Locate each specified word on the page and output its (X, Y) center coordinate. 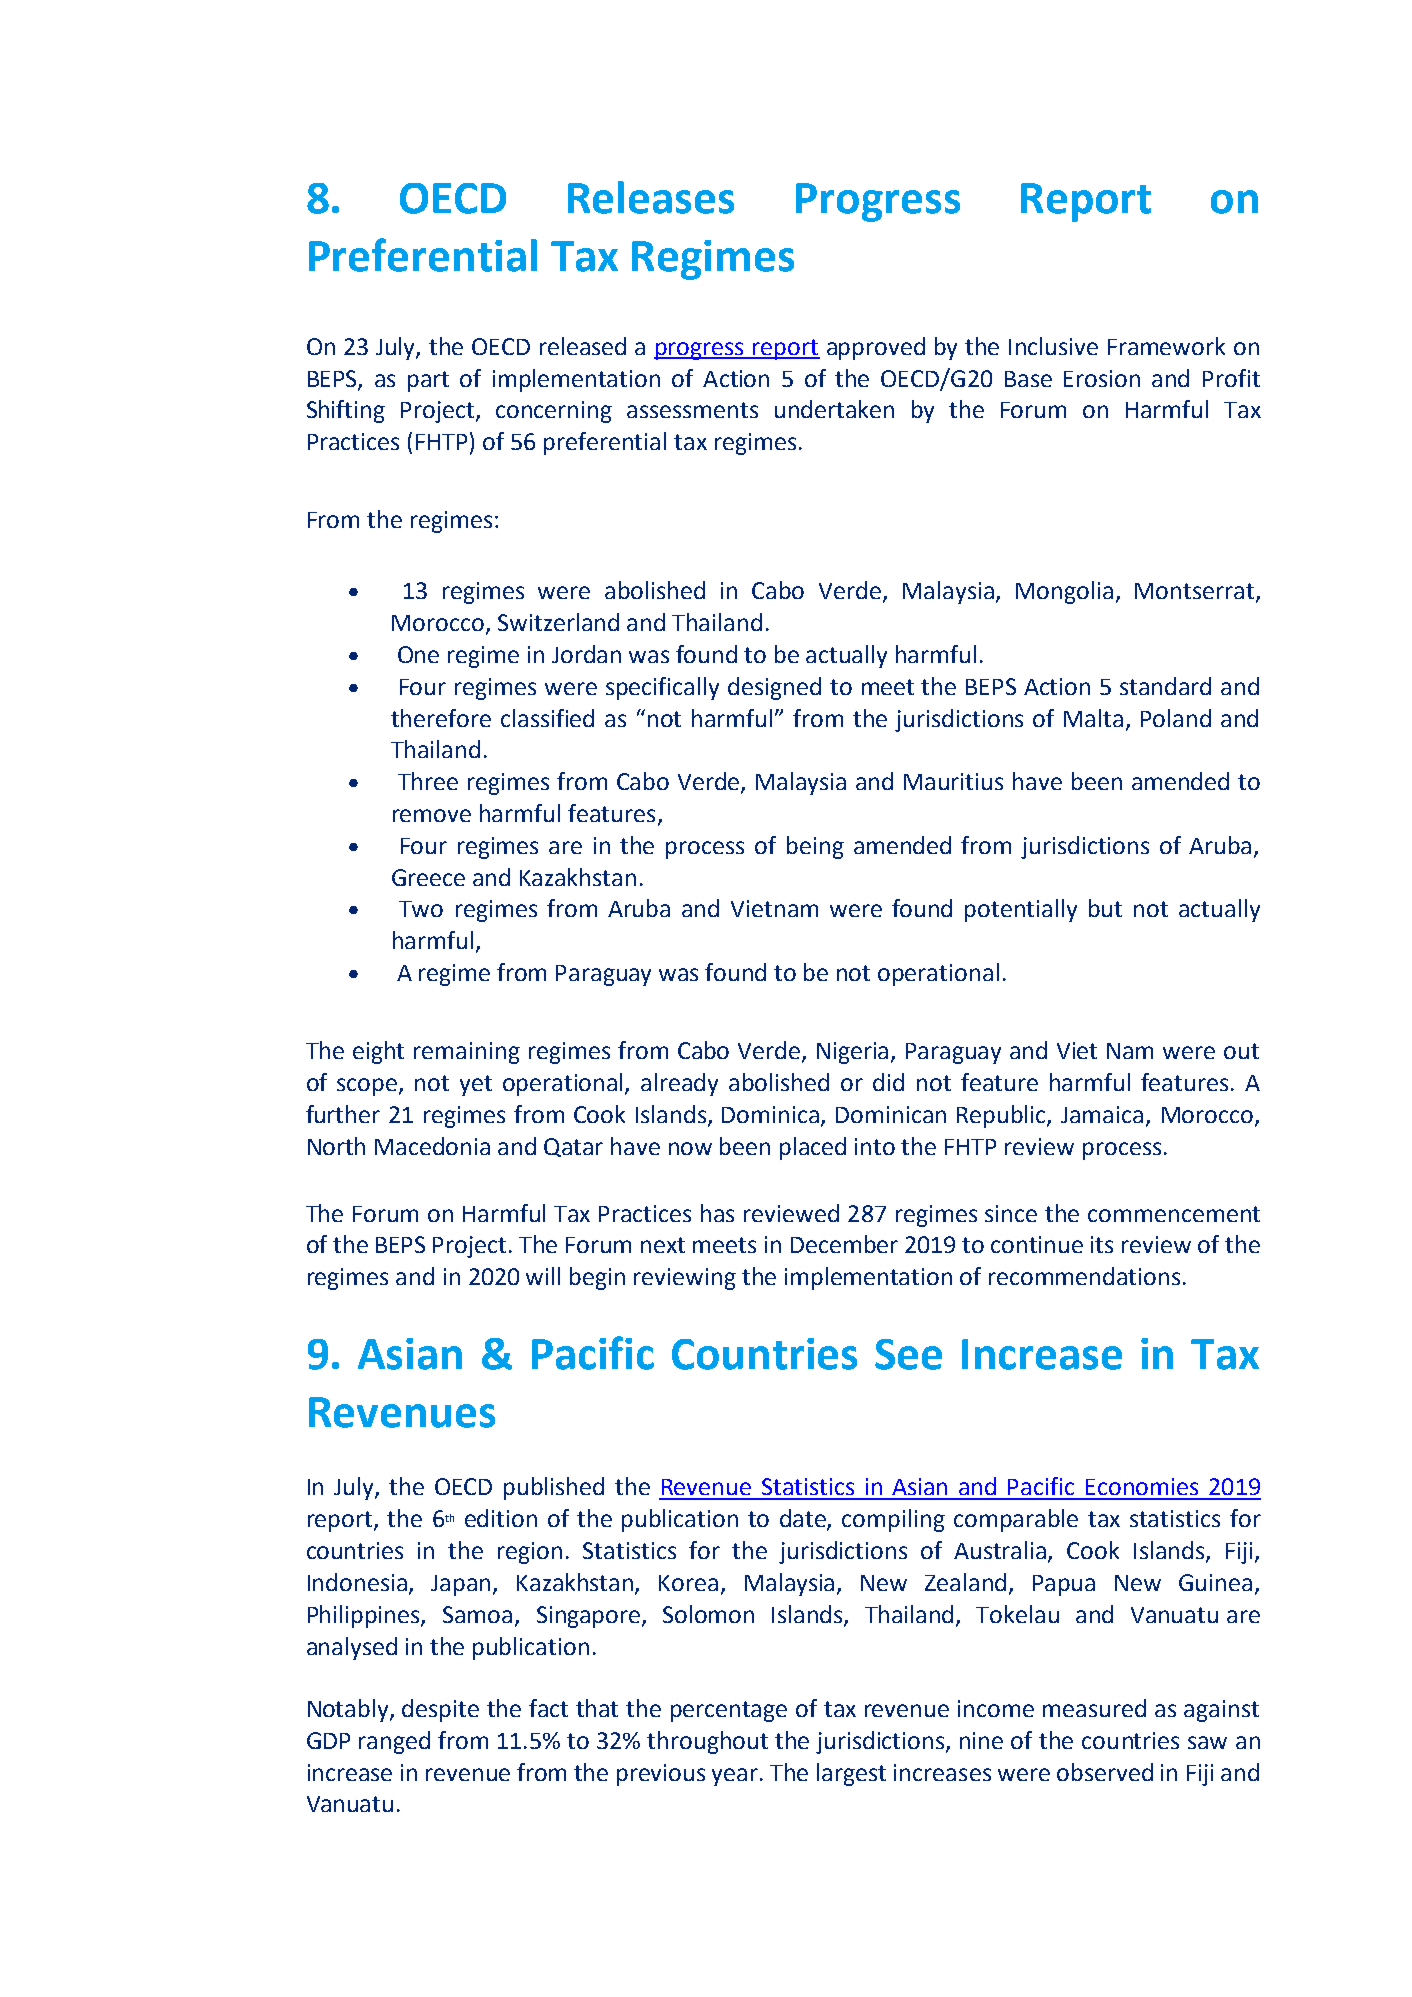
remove (432, 815)
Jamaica (1102, 1114)
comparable (1016, 1520)
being (815, 847)
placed (813, 1148)
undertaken (834, 409)
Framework (1166, 346)
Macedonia (432, 1146)
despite (440, 1710)
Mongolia (1064, 592)
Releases (651, 197)
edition (501, 1518)
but (1105, 908)
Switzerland (558, 622)
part (428, 381)
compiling (893, 1520)
